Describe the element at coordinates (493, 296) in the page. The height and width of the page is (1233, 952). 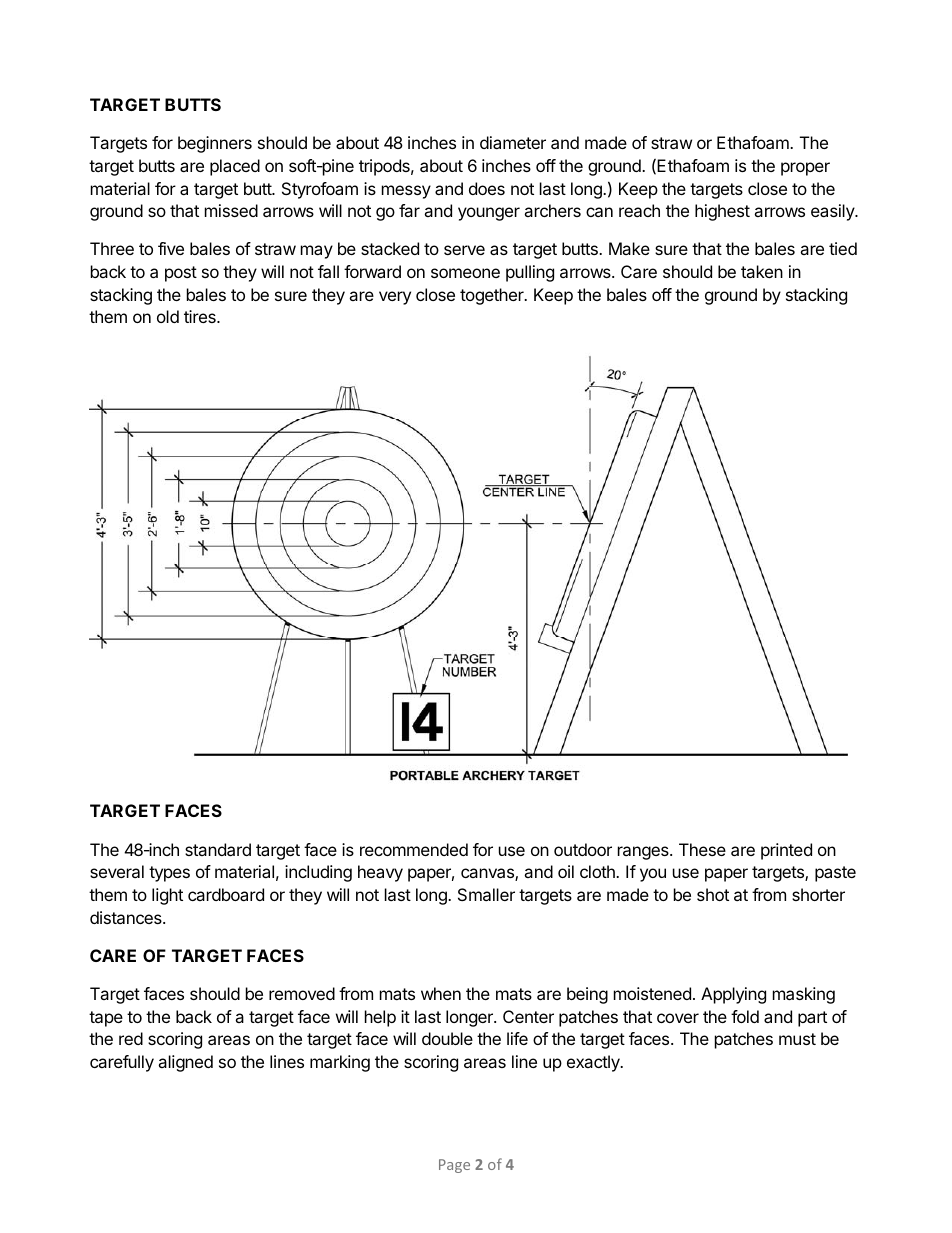
I see `together` at that location.
